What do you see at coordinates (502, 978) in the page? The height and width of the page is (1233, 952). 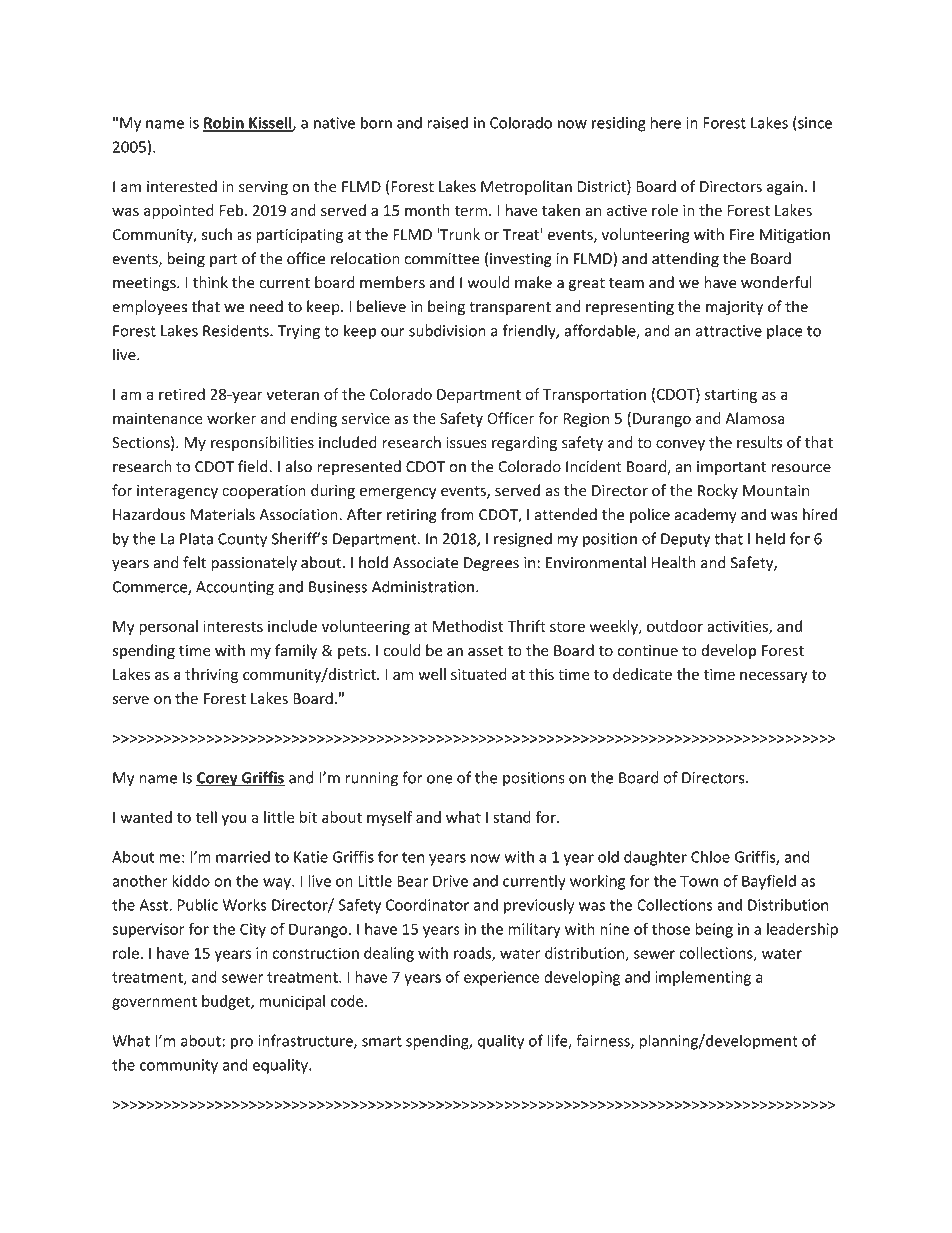 I see `experience` at bounding box center [502, 978].
